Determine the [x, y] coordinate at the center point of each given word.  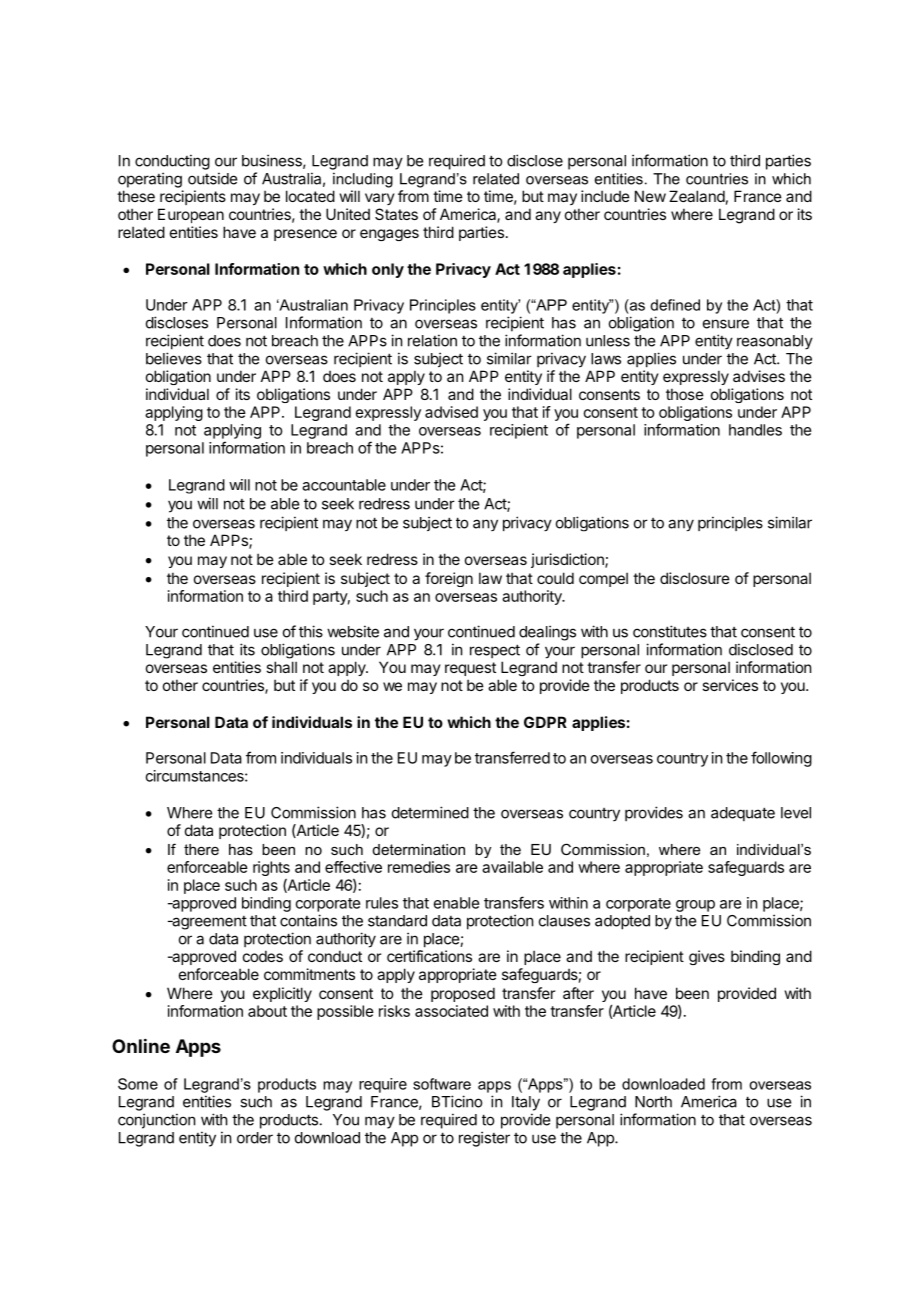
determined [430, 812]
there [201, 849]
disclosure [695, 578]
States [396, 214]
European [191, 215]
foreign [449, 579]
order [255, 1138]
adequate [743, 814]
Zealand [697, 196]
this [311, 631]
